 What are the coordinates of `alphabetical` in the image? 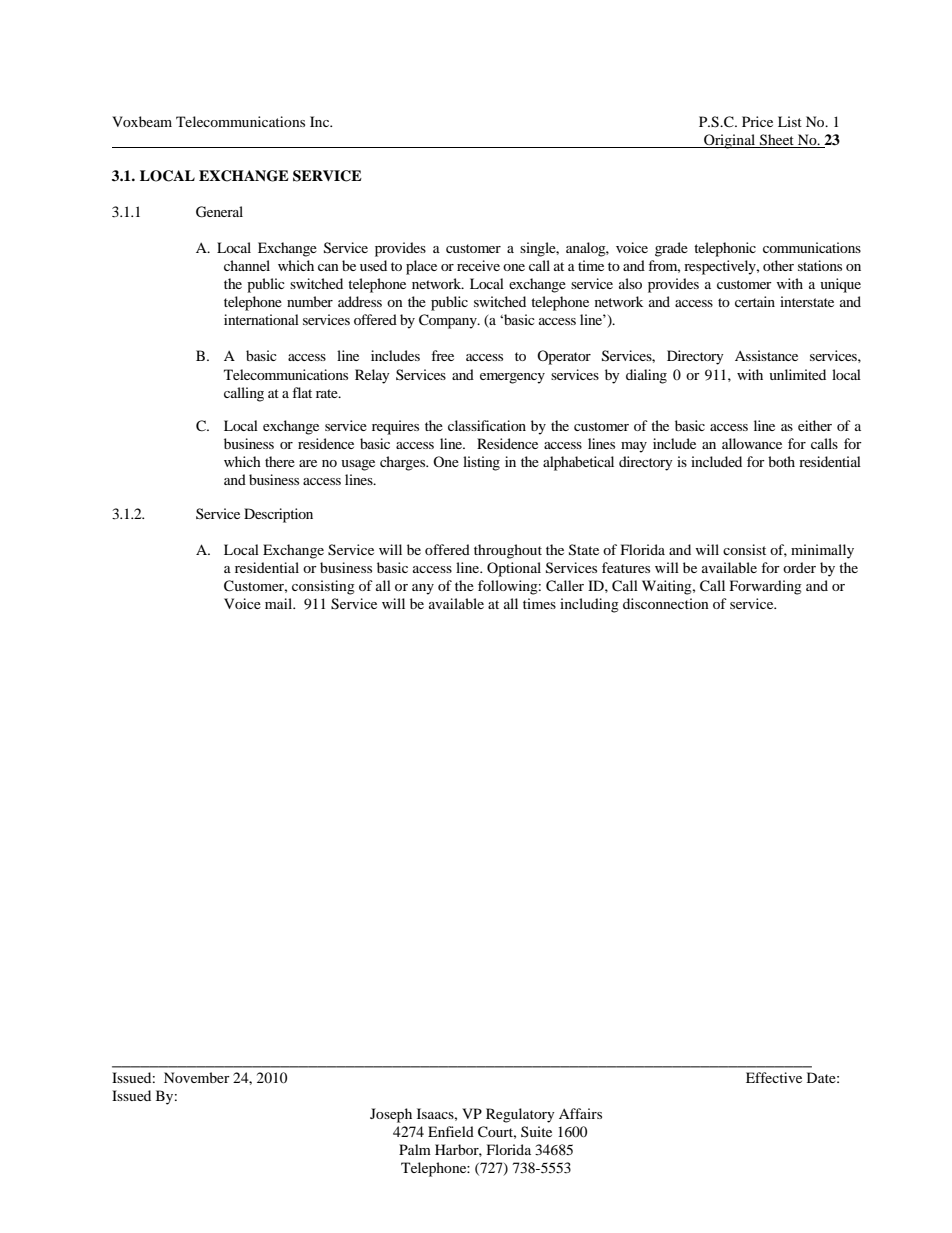 It's located at (578, 463).
